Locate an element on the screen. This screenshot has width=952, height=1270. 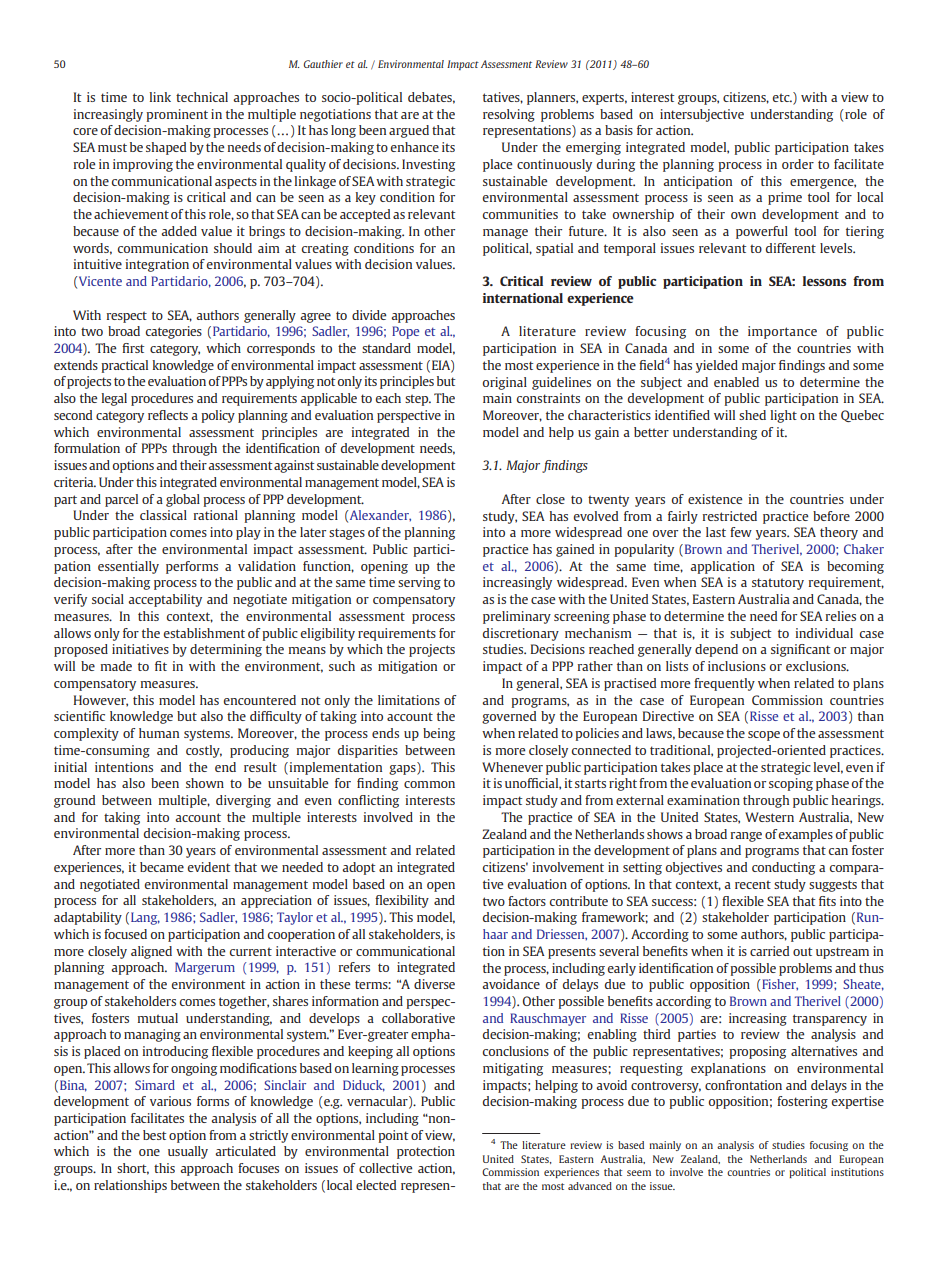
recent is located at coordinates (753, 884).
